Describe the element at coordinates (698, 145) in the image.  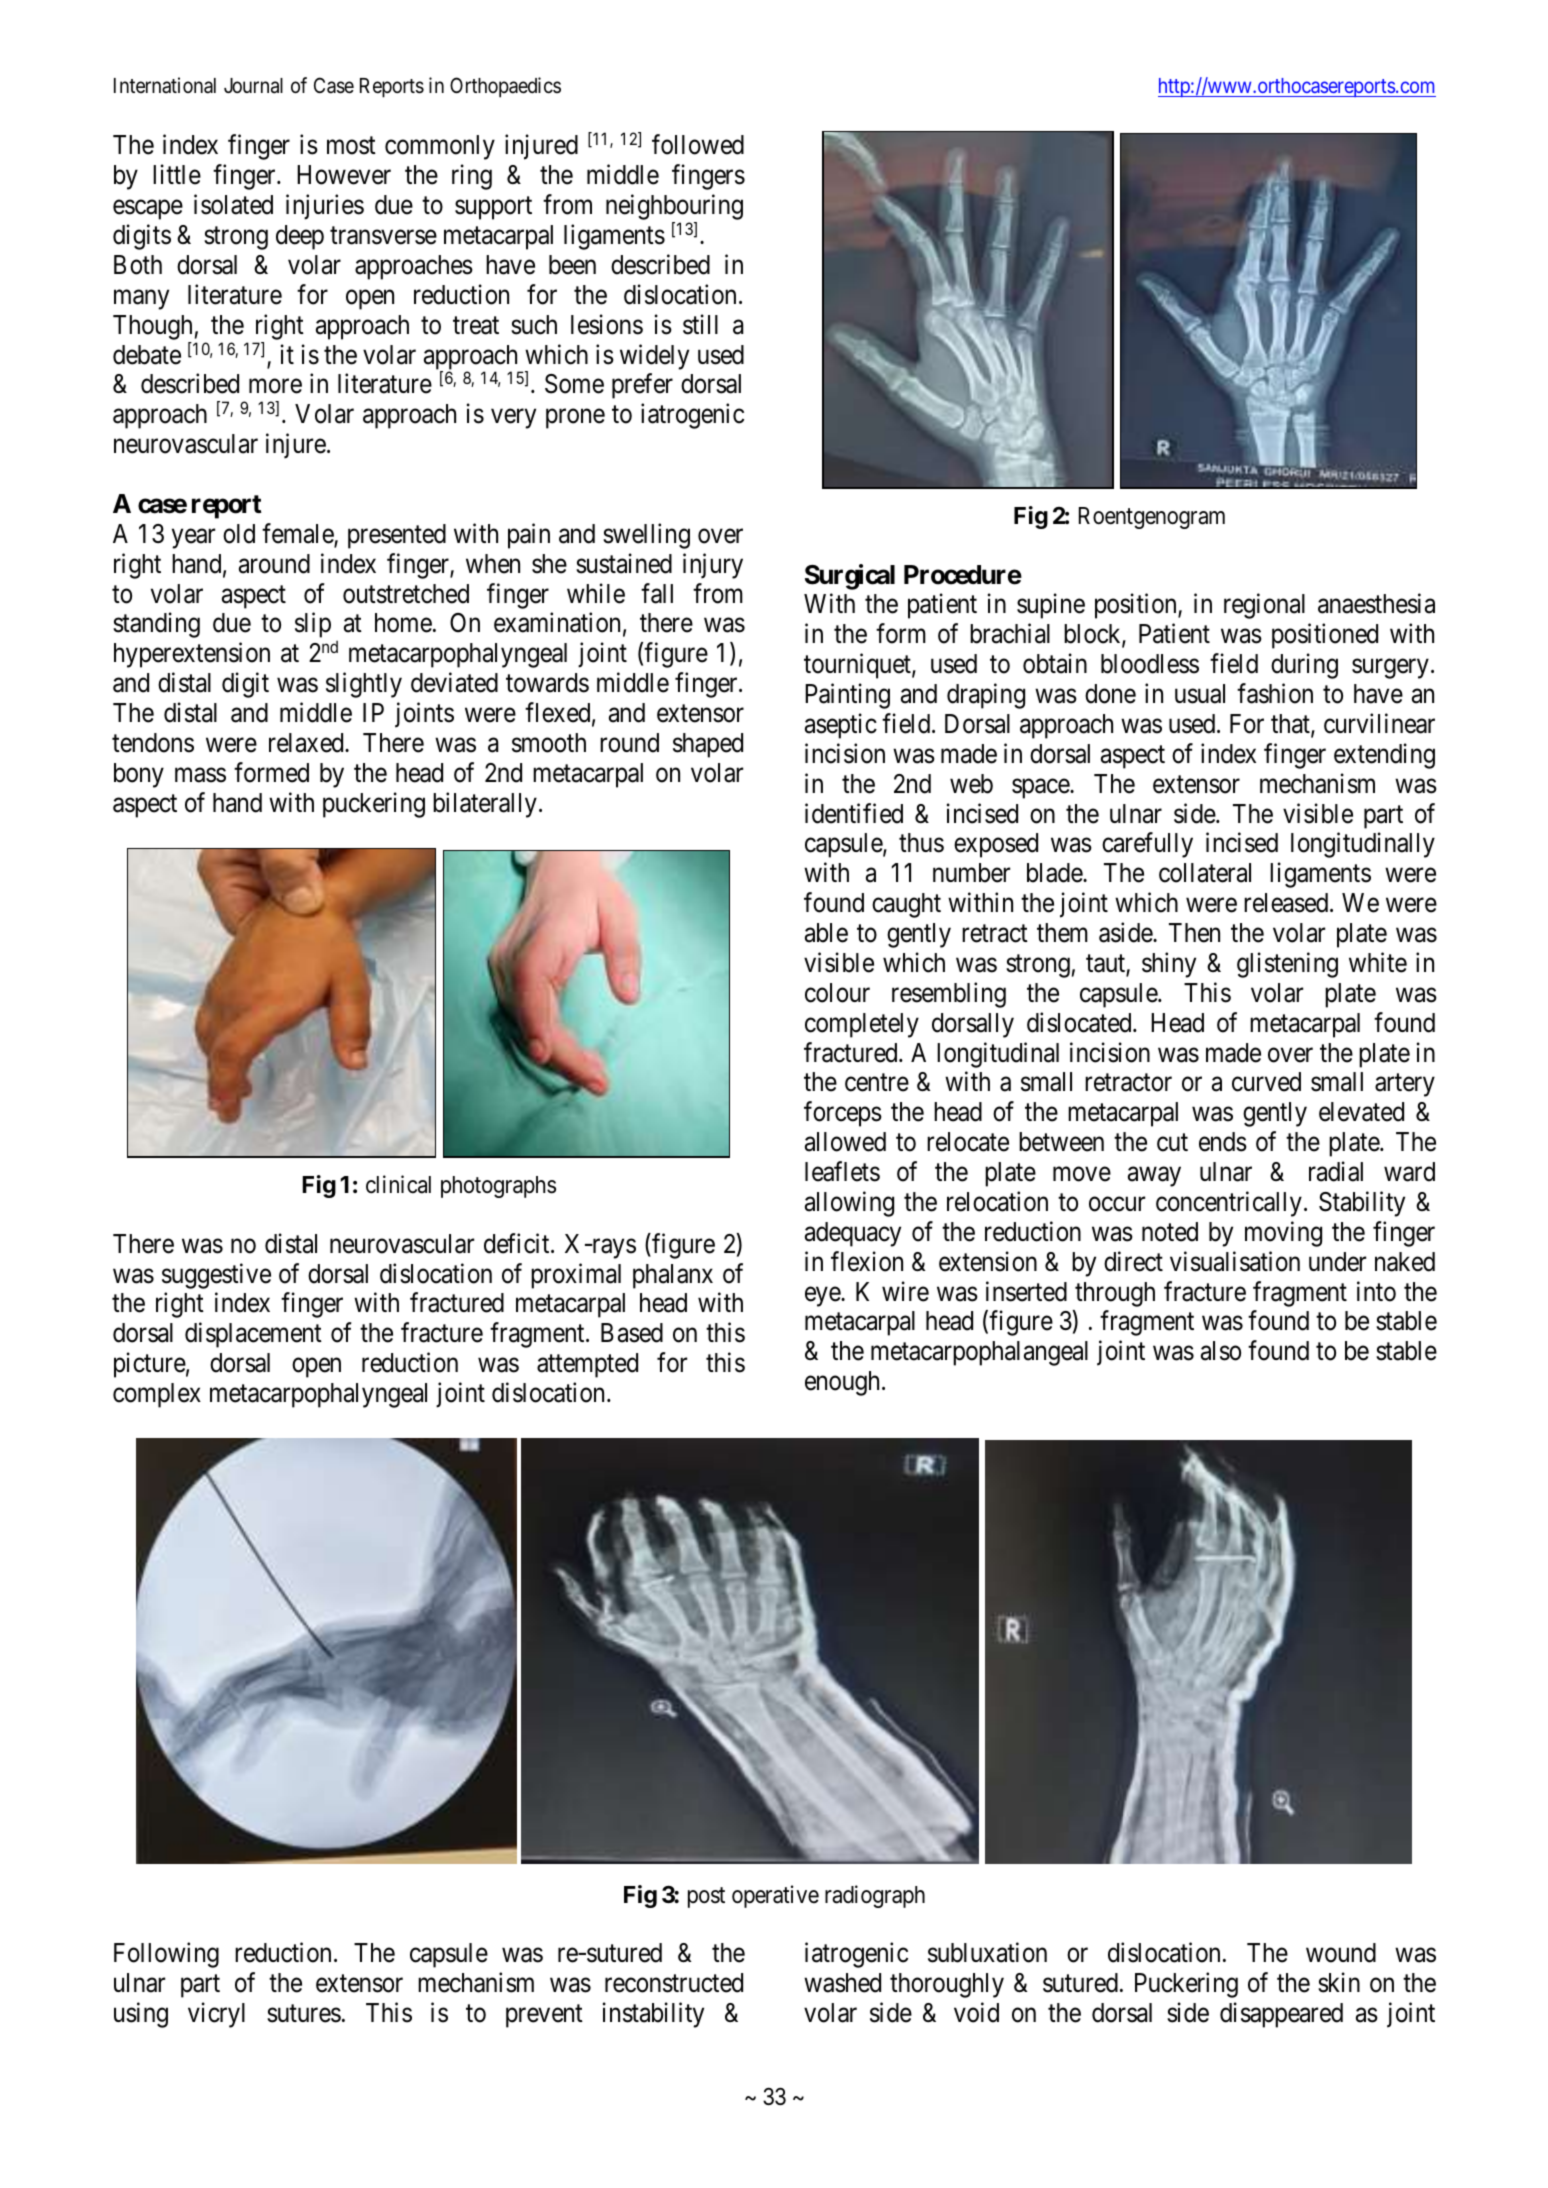
I see `followed` at that location.
